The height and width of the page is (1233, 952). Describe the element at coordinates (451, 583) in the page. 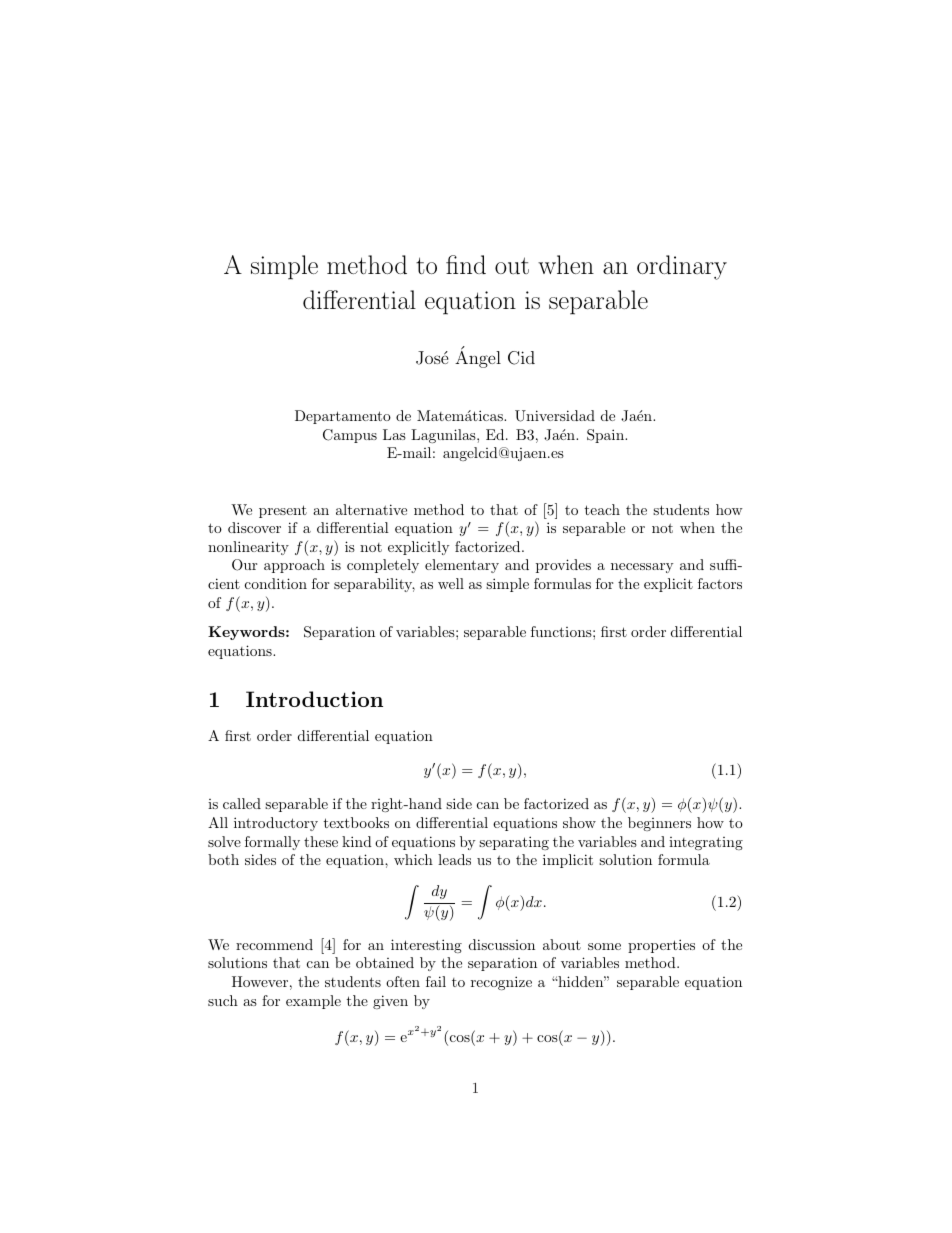

I see `well` at that location.
